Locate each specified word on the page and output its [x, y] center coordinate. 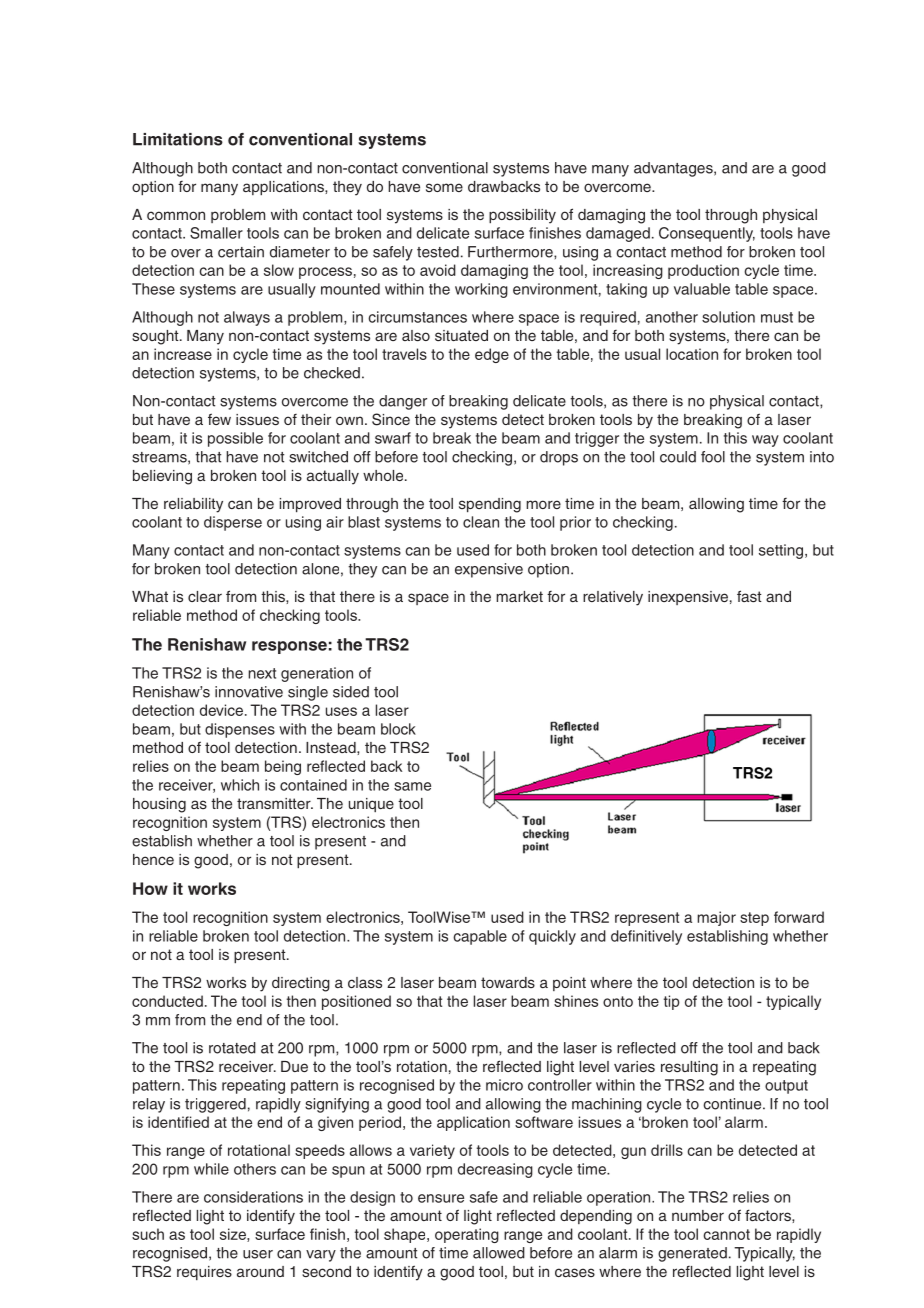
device [223, 710]
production [703, 271]
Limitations [178, 139]
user [258, 1254]
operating [467, 1235]
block [398, 729]
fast [749, 596]
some [444, 187]
